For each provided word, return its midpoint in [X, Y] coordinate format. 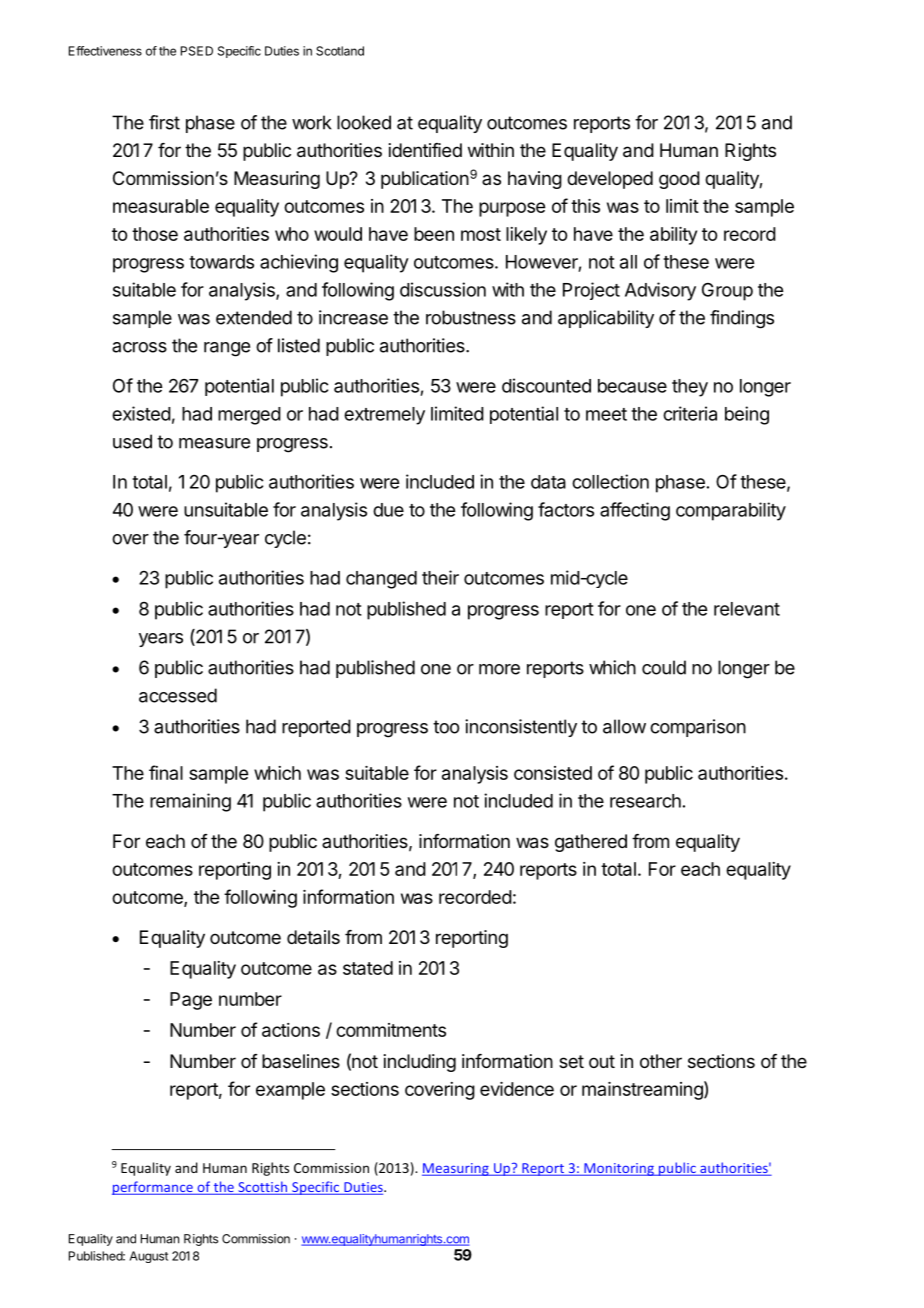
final [166, 772]
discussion [443, 289]
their [440, 577]
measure [214, 443]
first [164, 122]
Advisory [660, 291]
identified [425, 150]
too [446, 727]
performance [153, 1188]
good [679, 180]
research [645, 801]
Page [191, 1001]
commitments [391, 1030]
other [661, 1061]
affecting [635, 511]
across [139, 347]
